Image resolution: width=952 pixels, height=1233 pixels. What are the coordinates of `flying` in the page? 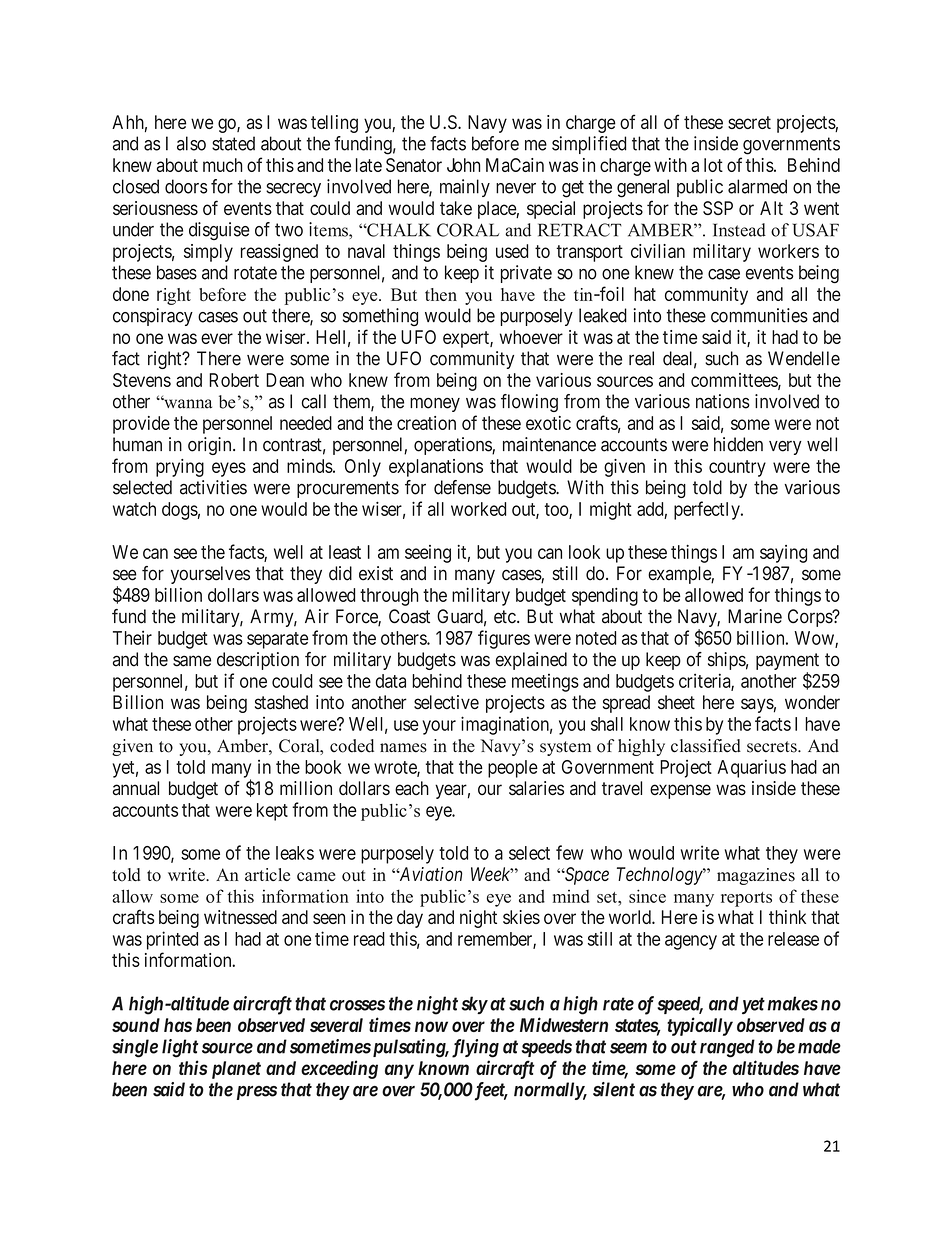 It's located at (475, 1048).
